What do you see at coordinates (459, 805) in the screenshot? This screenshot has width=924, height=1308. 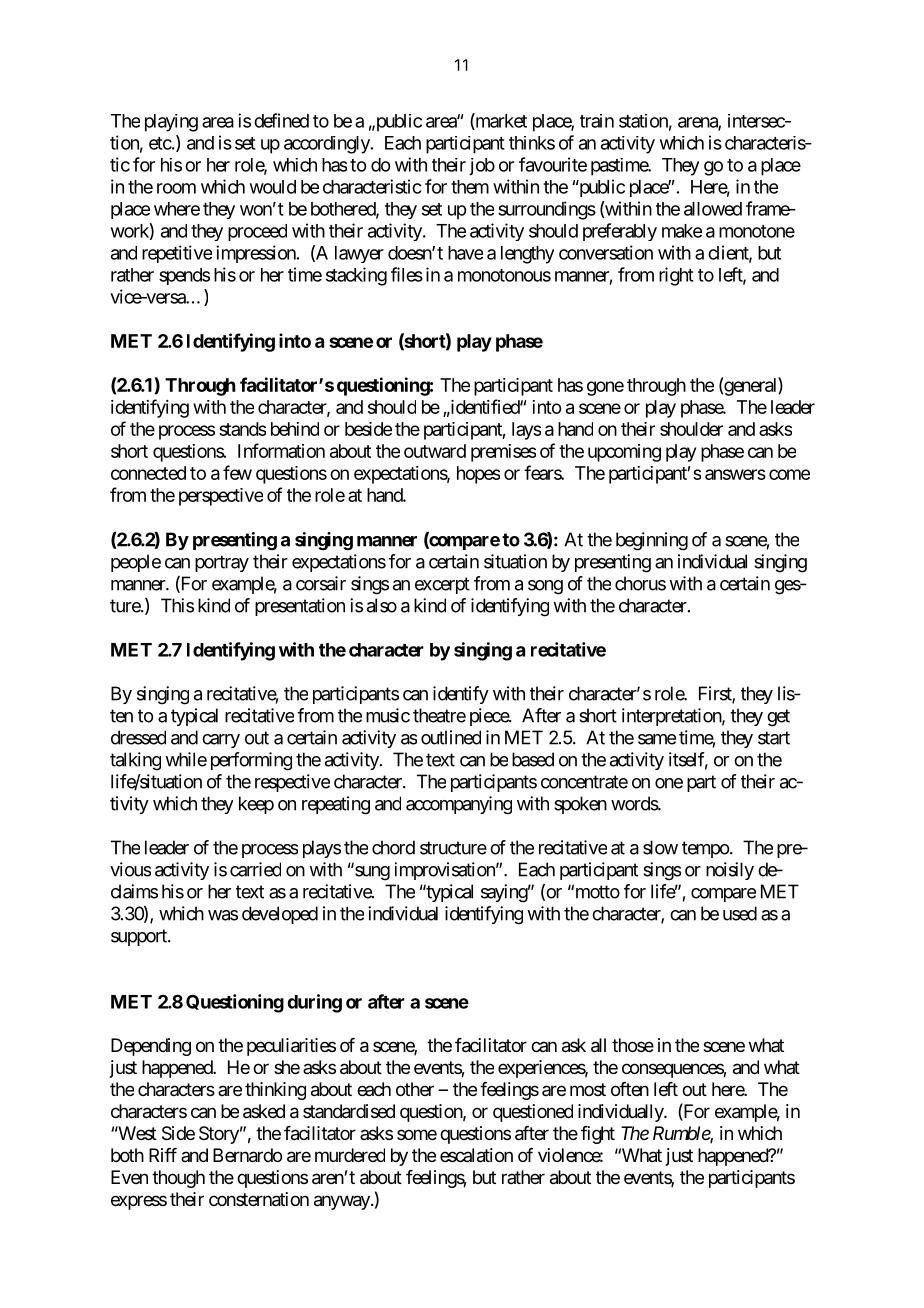 I see `accompanying` at bounding box center [459, 805].
